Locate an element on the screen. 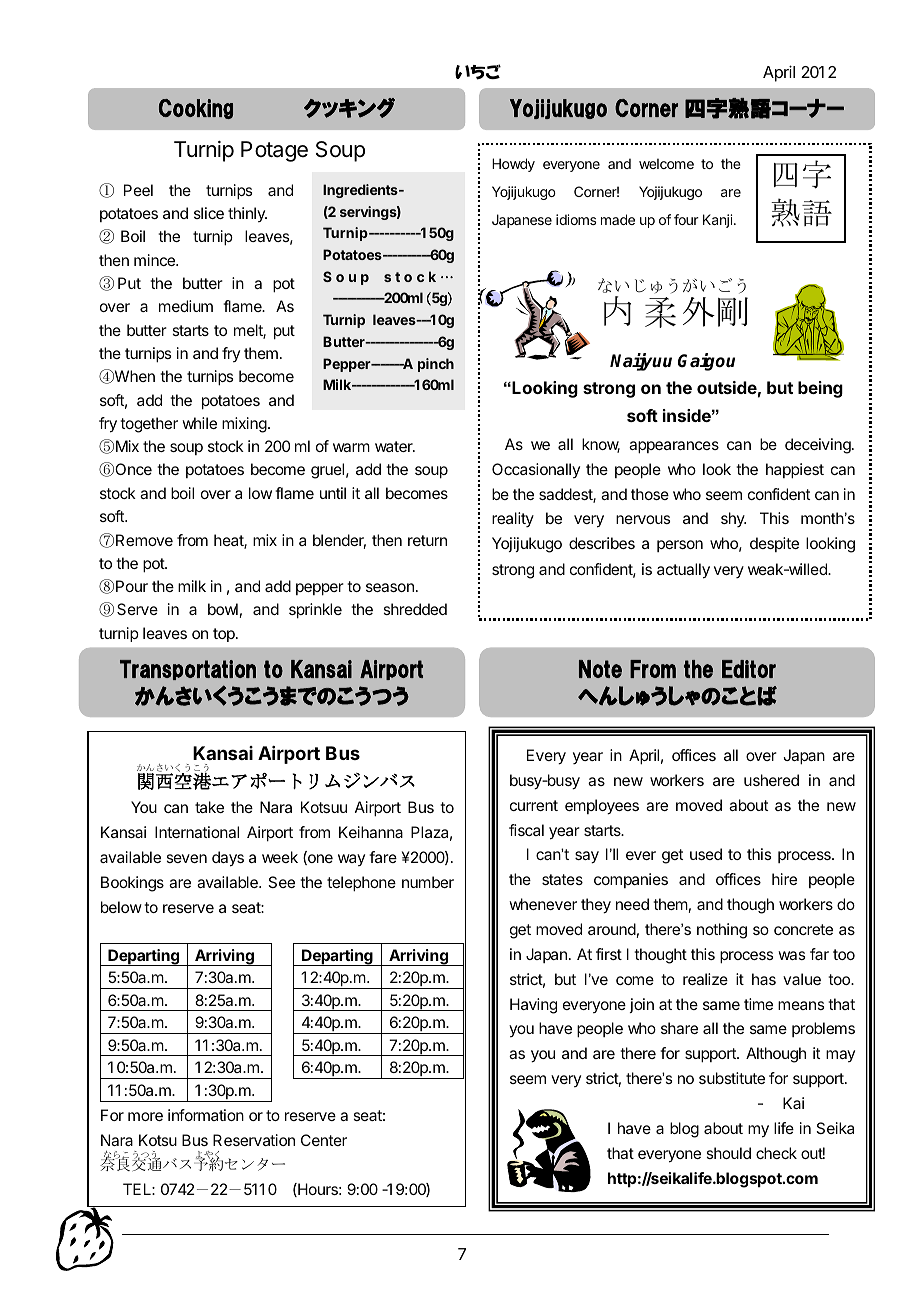 This screenshot has height=1308, width=924. below is located at coordinates (121, 907).
